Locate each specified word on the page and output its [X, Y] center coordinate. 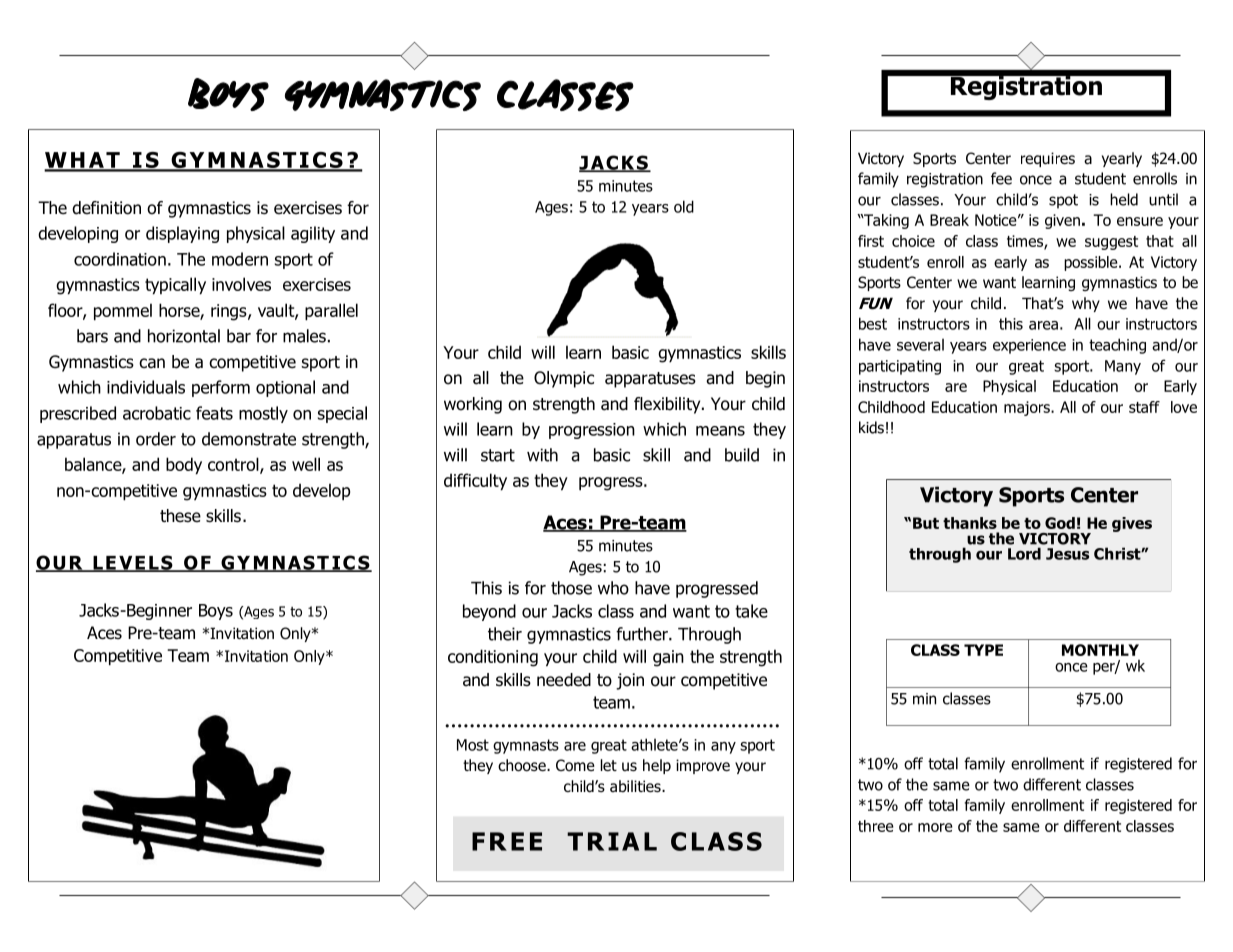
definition [106, 208]
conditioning [493, 658]
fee [1001, 178]
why [1086, 304]
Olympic [564, 379]
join [630, 681]
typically [175, 286]
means [720, 431]
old [684, 206]
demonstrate [249, 439]
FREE [507, 841]
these [180, 516]
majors [1028, 408]
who [613, 588]
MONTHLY [1100, 650]
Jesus [1067, 554]
